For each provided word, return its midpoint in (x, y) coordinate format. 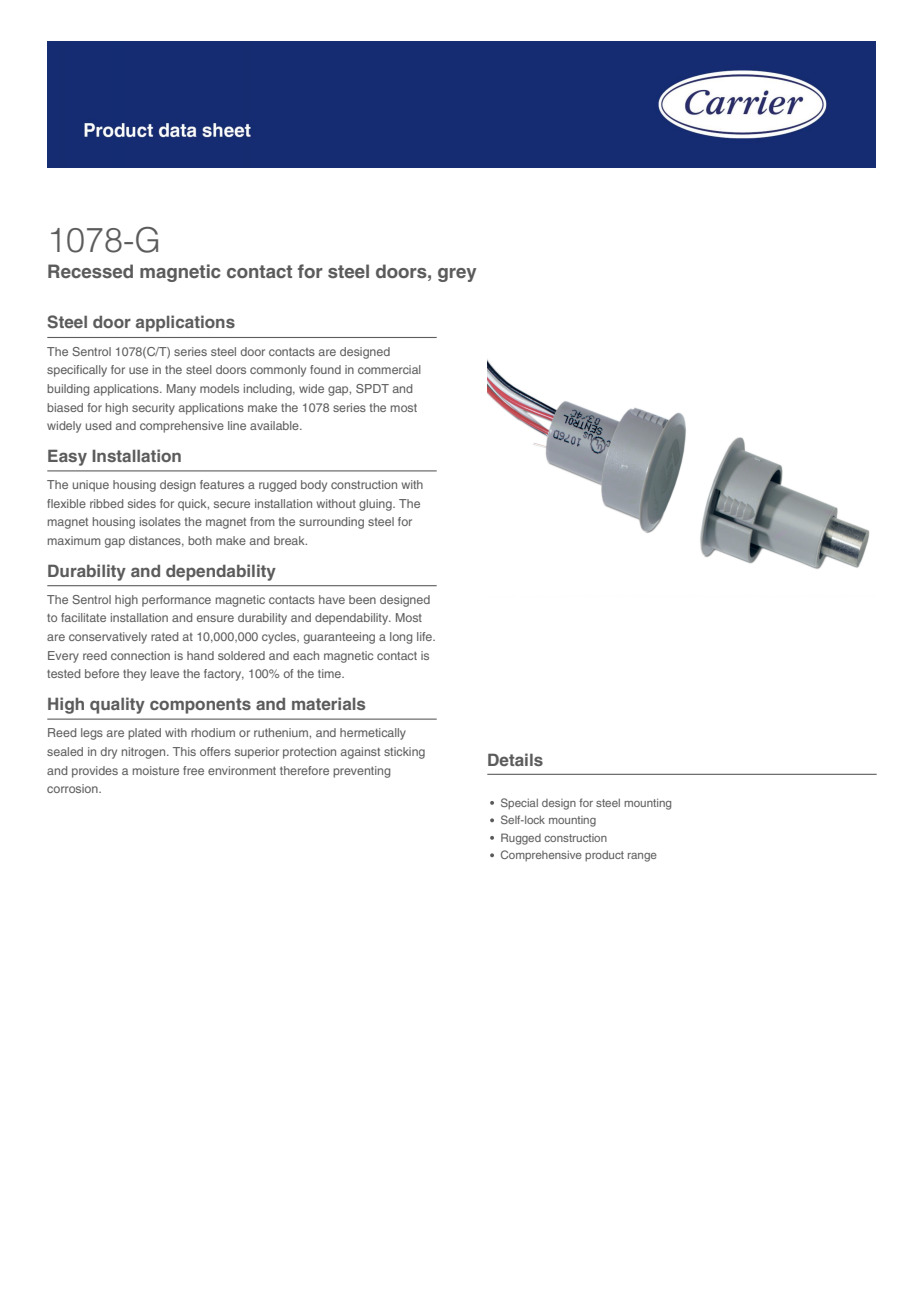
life (425, 636)
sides (142, 503)
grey (457, 275)
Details (515, 759)
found (325, 369)
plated (144, 734)
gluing (376, 505)
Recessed (90, 271)
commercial (389, 369)
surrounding (331, 523)
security (153, 409)
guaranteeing (339, 638)
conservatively (108, 638)
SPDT (372, 388)
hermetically (373, 734)
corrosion (73, 788)
